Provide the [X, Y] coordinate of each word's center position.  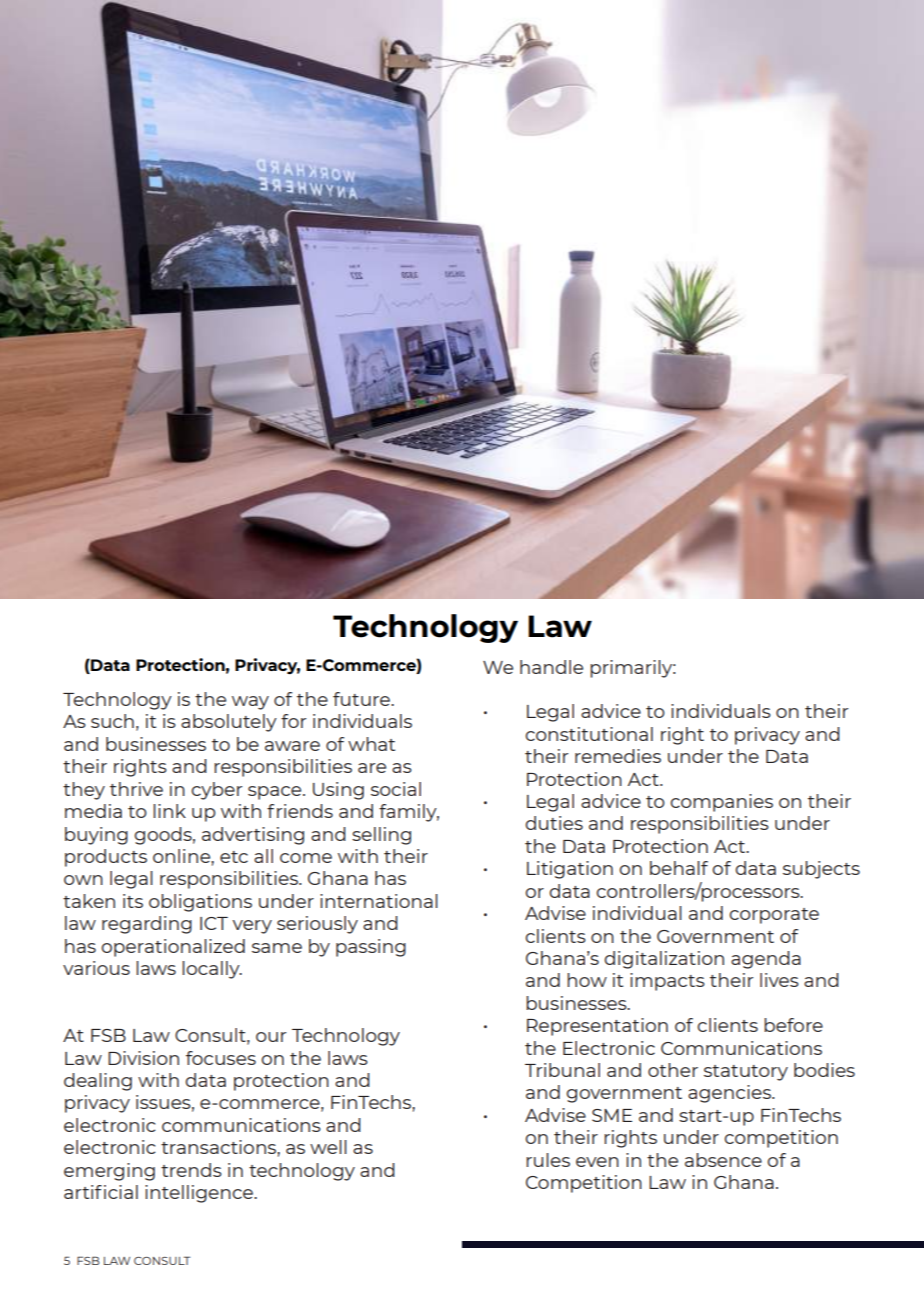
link [169, 811]
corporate [774, 916]
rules [548, 1160]
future [362, 699]
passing [371, 948]
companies [722, 803]
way [250, 703]
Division [143, 1058]
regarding [147, 925]
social [396, 789]
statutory [746, 1073]
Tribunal [562, 1070]
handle [551, 667]
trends [191, 1170]
